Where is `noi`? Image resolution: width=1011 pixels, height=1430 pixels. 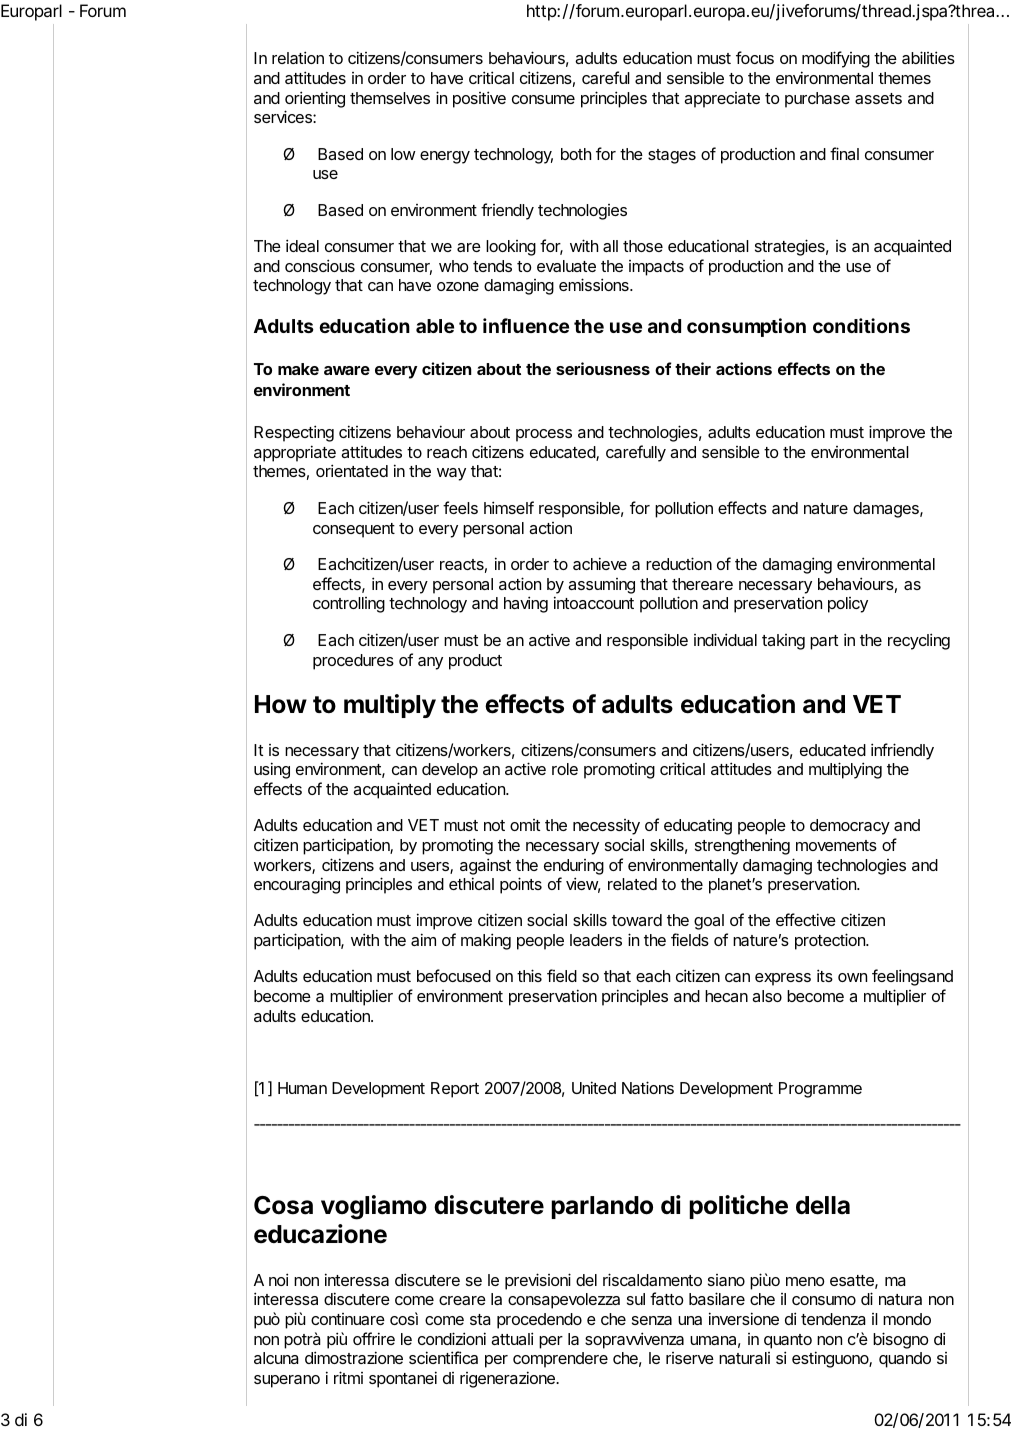
noi is located at coordinates (278, 1279).
